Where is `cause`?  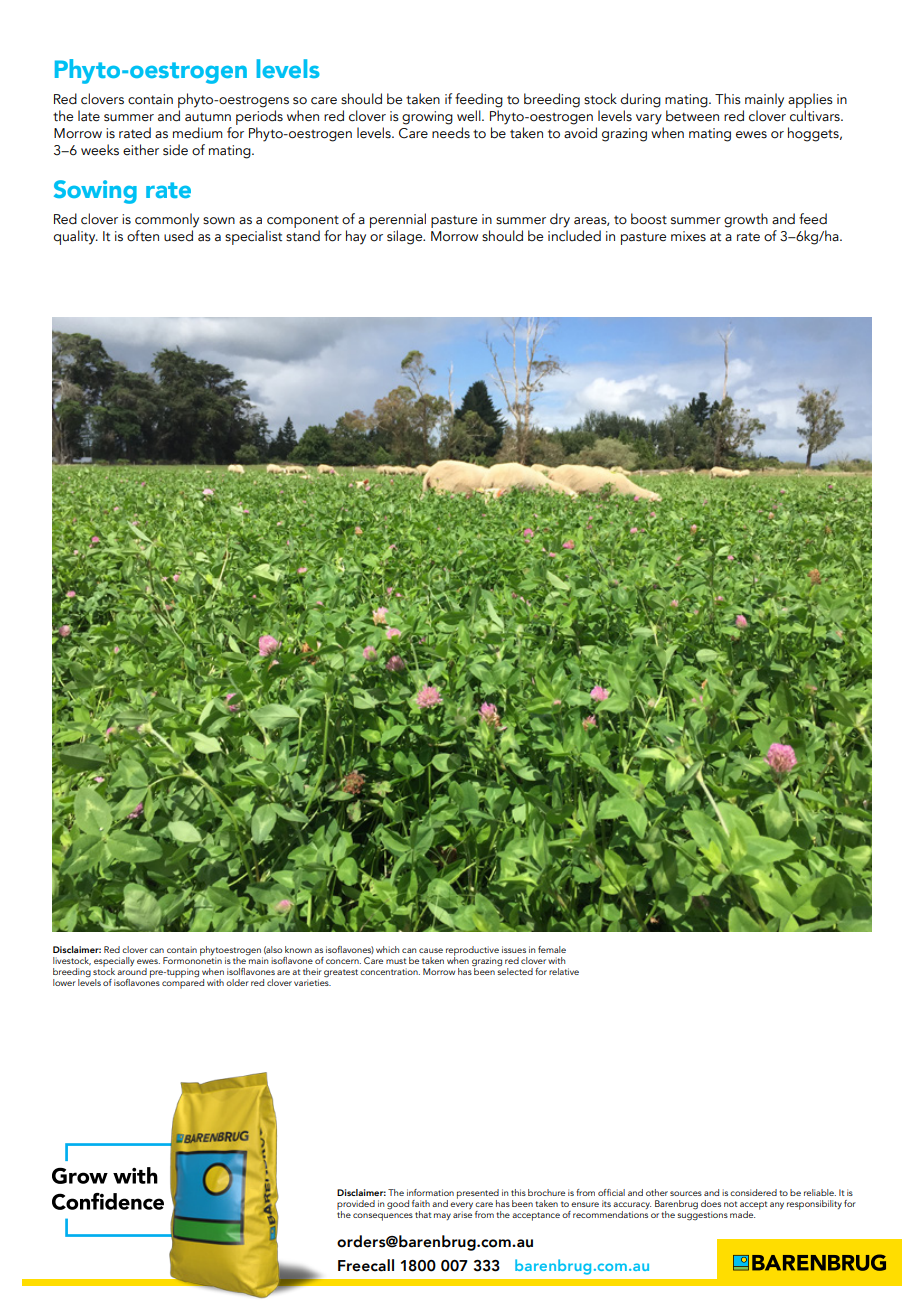
cause is located at coordinates (431, 950).
